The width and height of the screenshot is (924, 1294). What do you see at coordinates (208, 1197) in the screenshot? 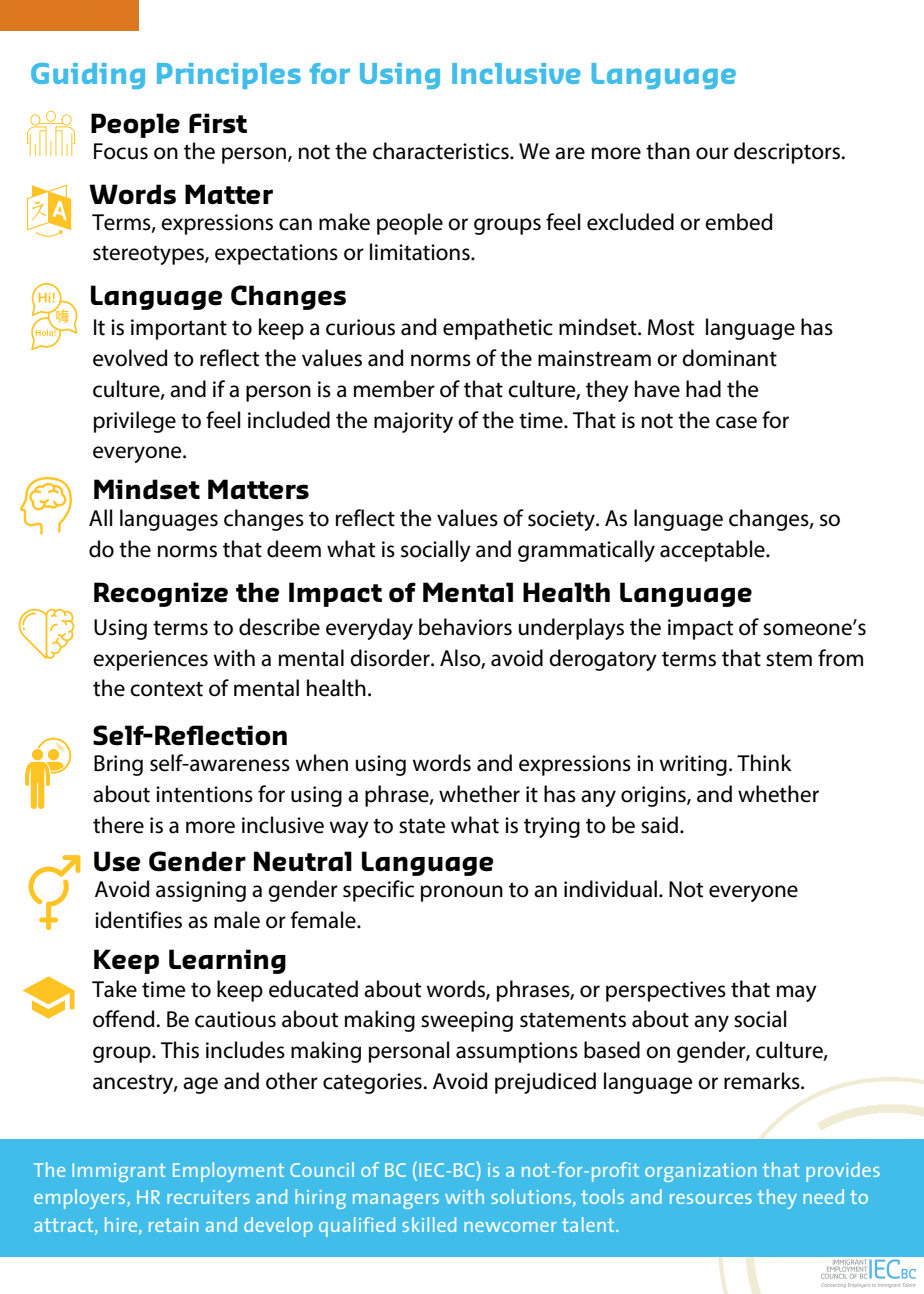
I see `recruiters` at bounding box center [208, 1197].
